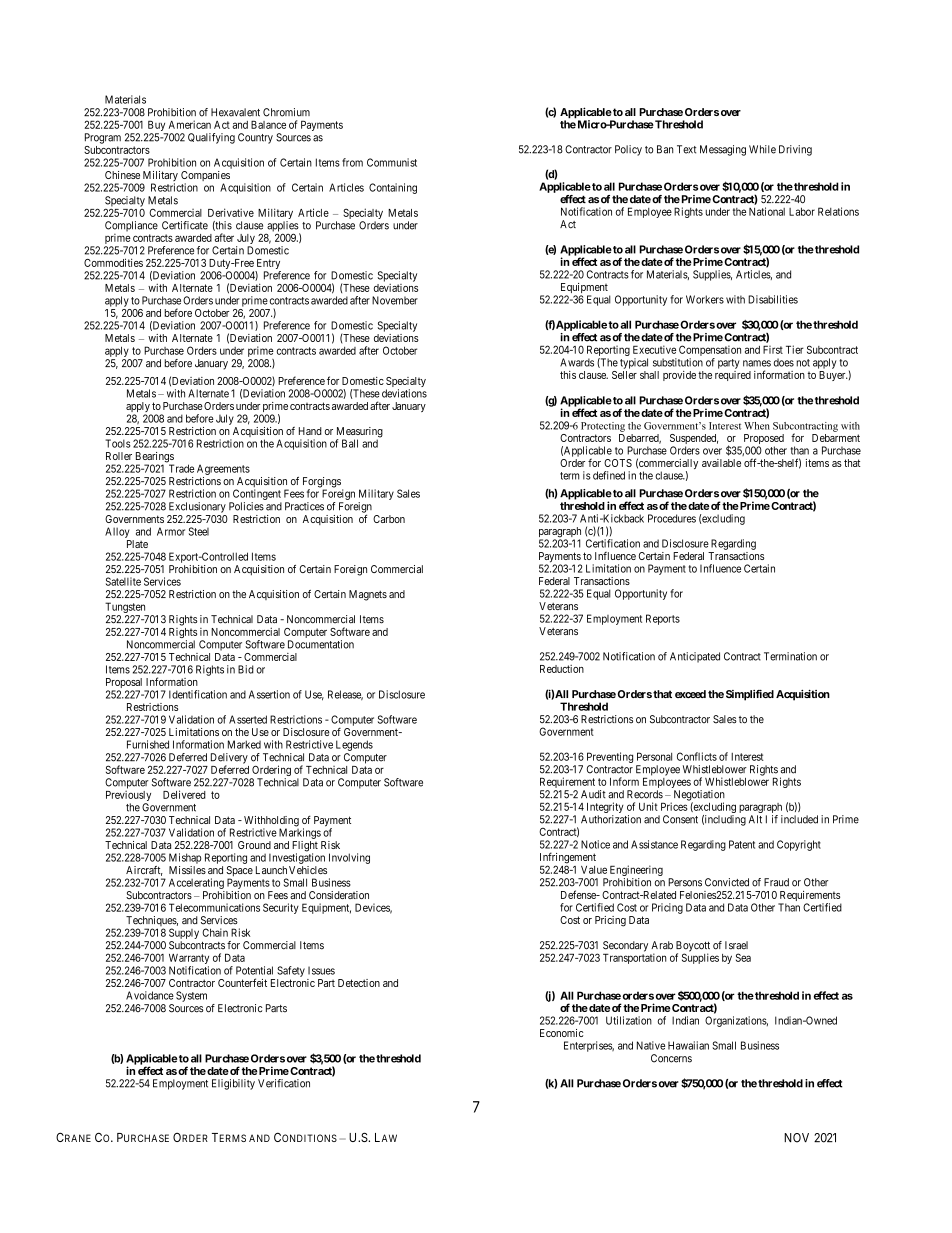 This image has height=1233, width=952. What do you see at coordinates (577, 362) in the image?
I see `Awards` at bounding box center [577, 362].
